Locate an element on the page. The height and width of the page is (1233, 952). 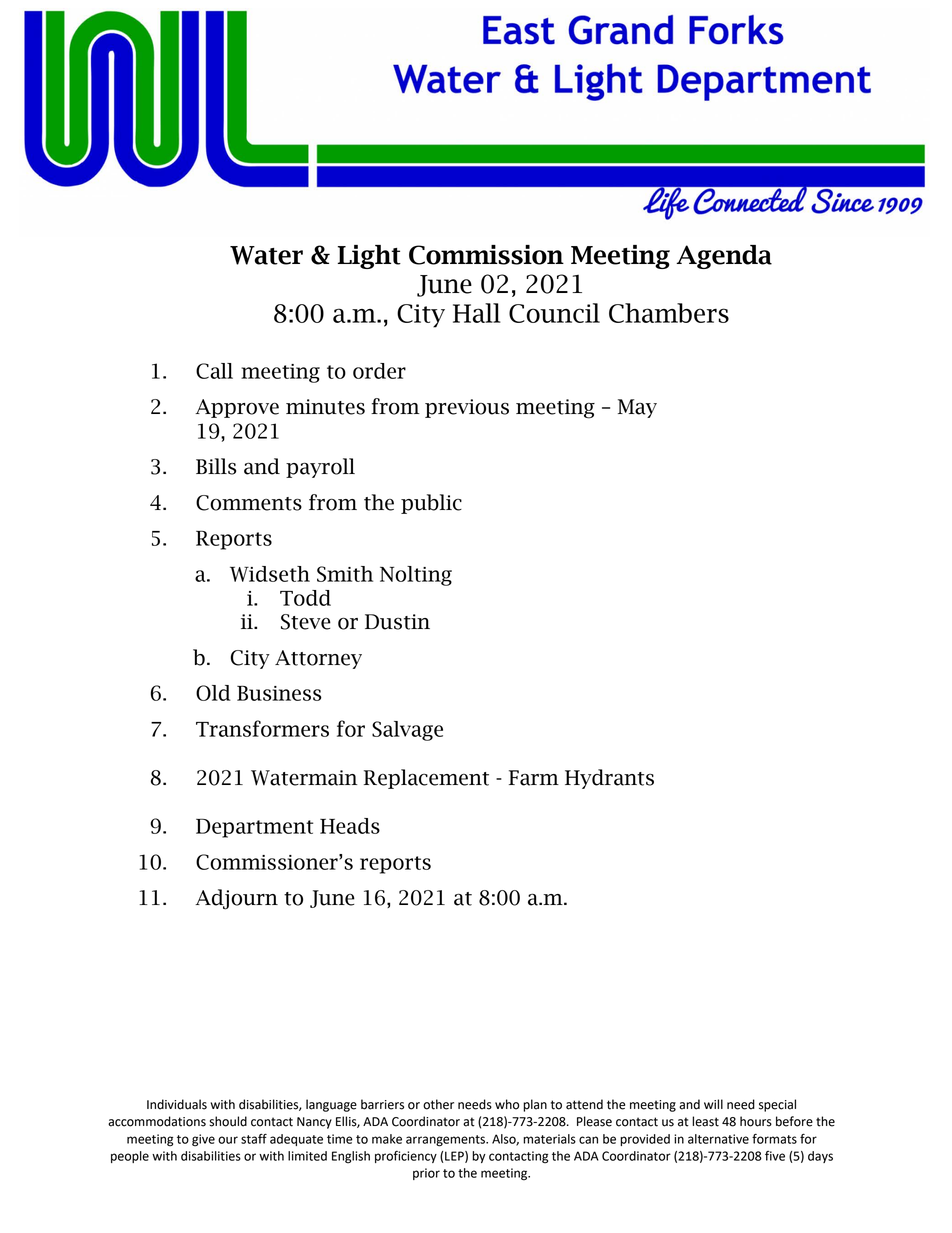
alternative is located at coordinates (718, 1139).
